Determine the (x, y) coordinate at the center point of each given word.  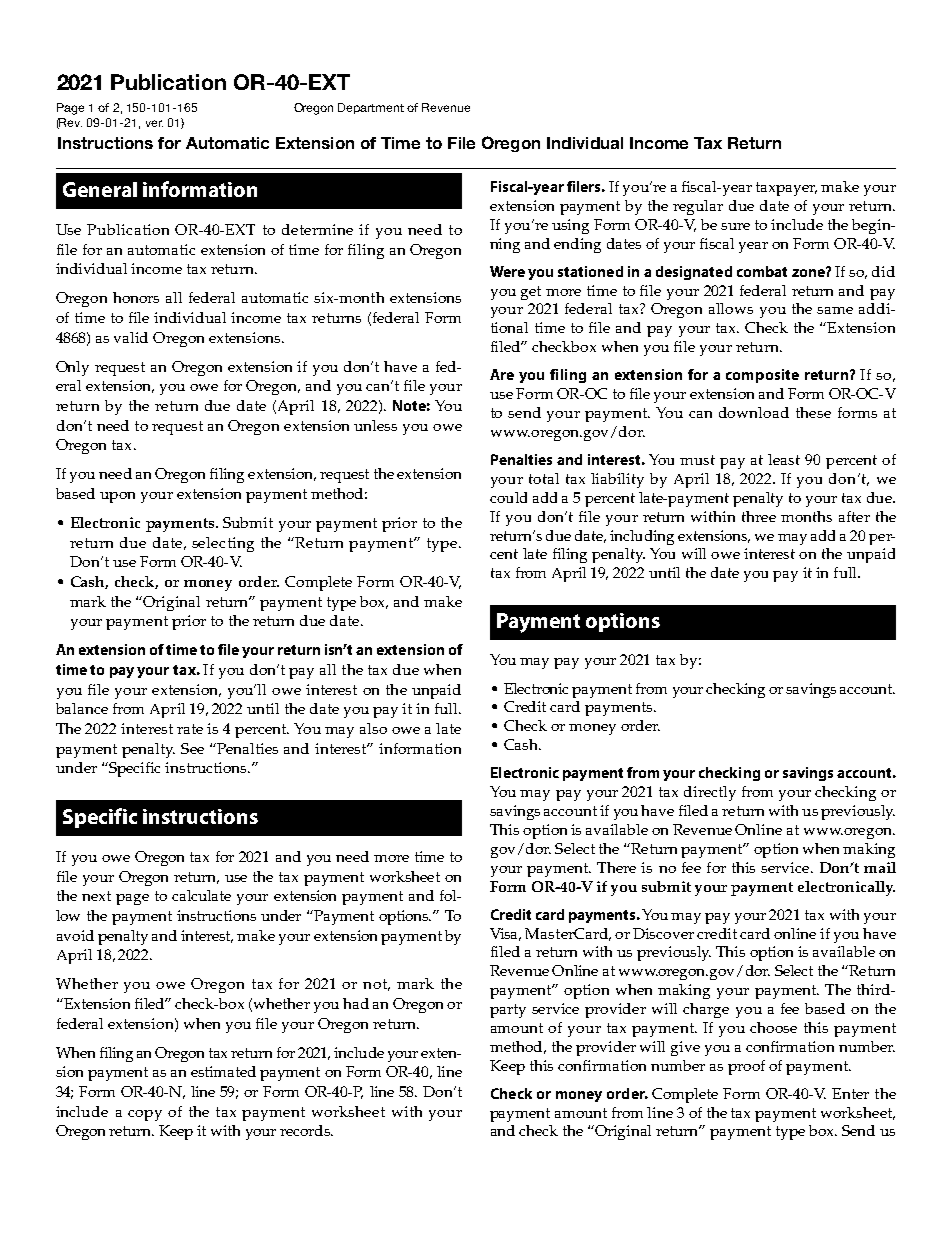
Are (502, 374)
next (96, 896)
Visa (505, 934)
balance (82, 708)
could (508, 497)
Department (371, 108)
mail (880, 867)
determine (317, 229)
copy (145, 1115)
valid (131, 337)
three (759, 516)
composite (762, 376)
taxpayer (786, 189)
